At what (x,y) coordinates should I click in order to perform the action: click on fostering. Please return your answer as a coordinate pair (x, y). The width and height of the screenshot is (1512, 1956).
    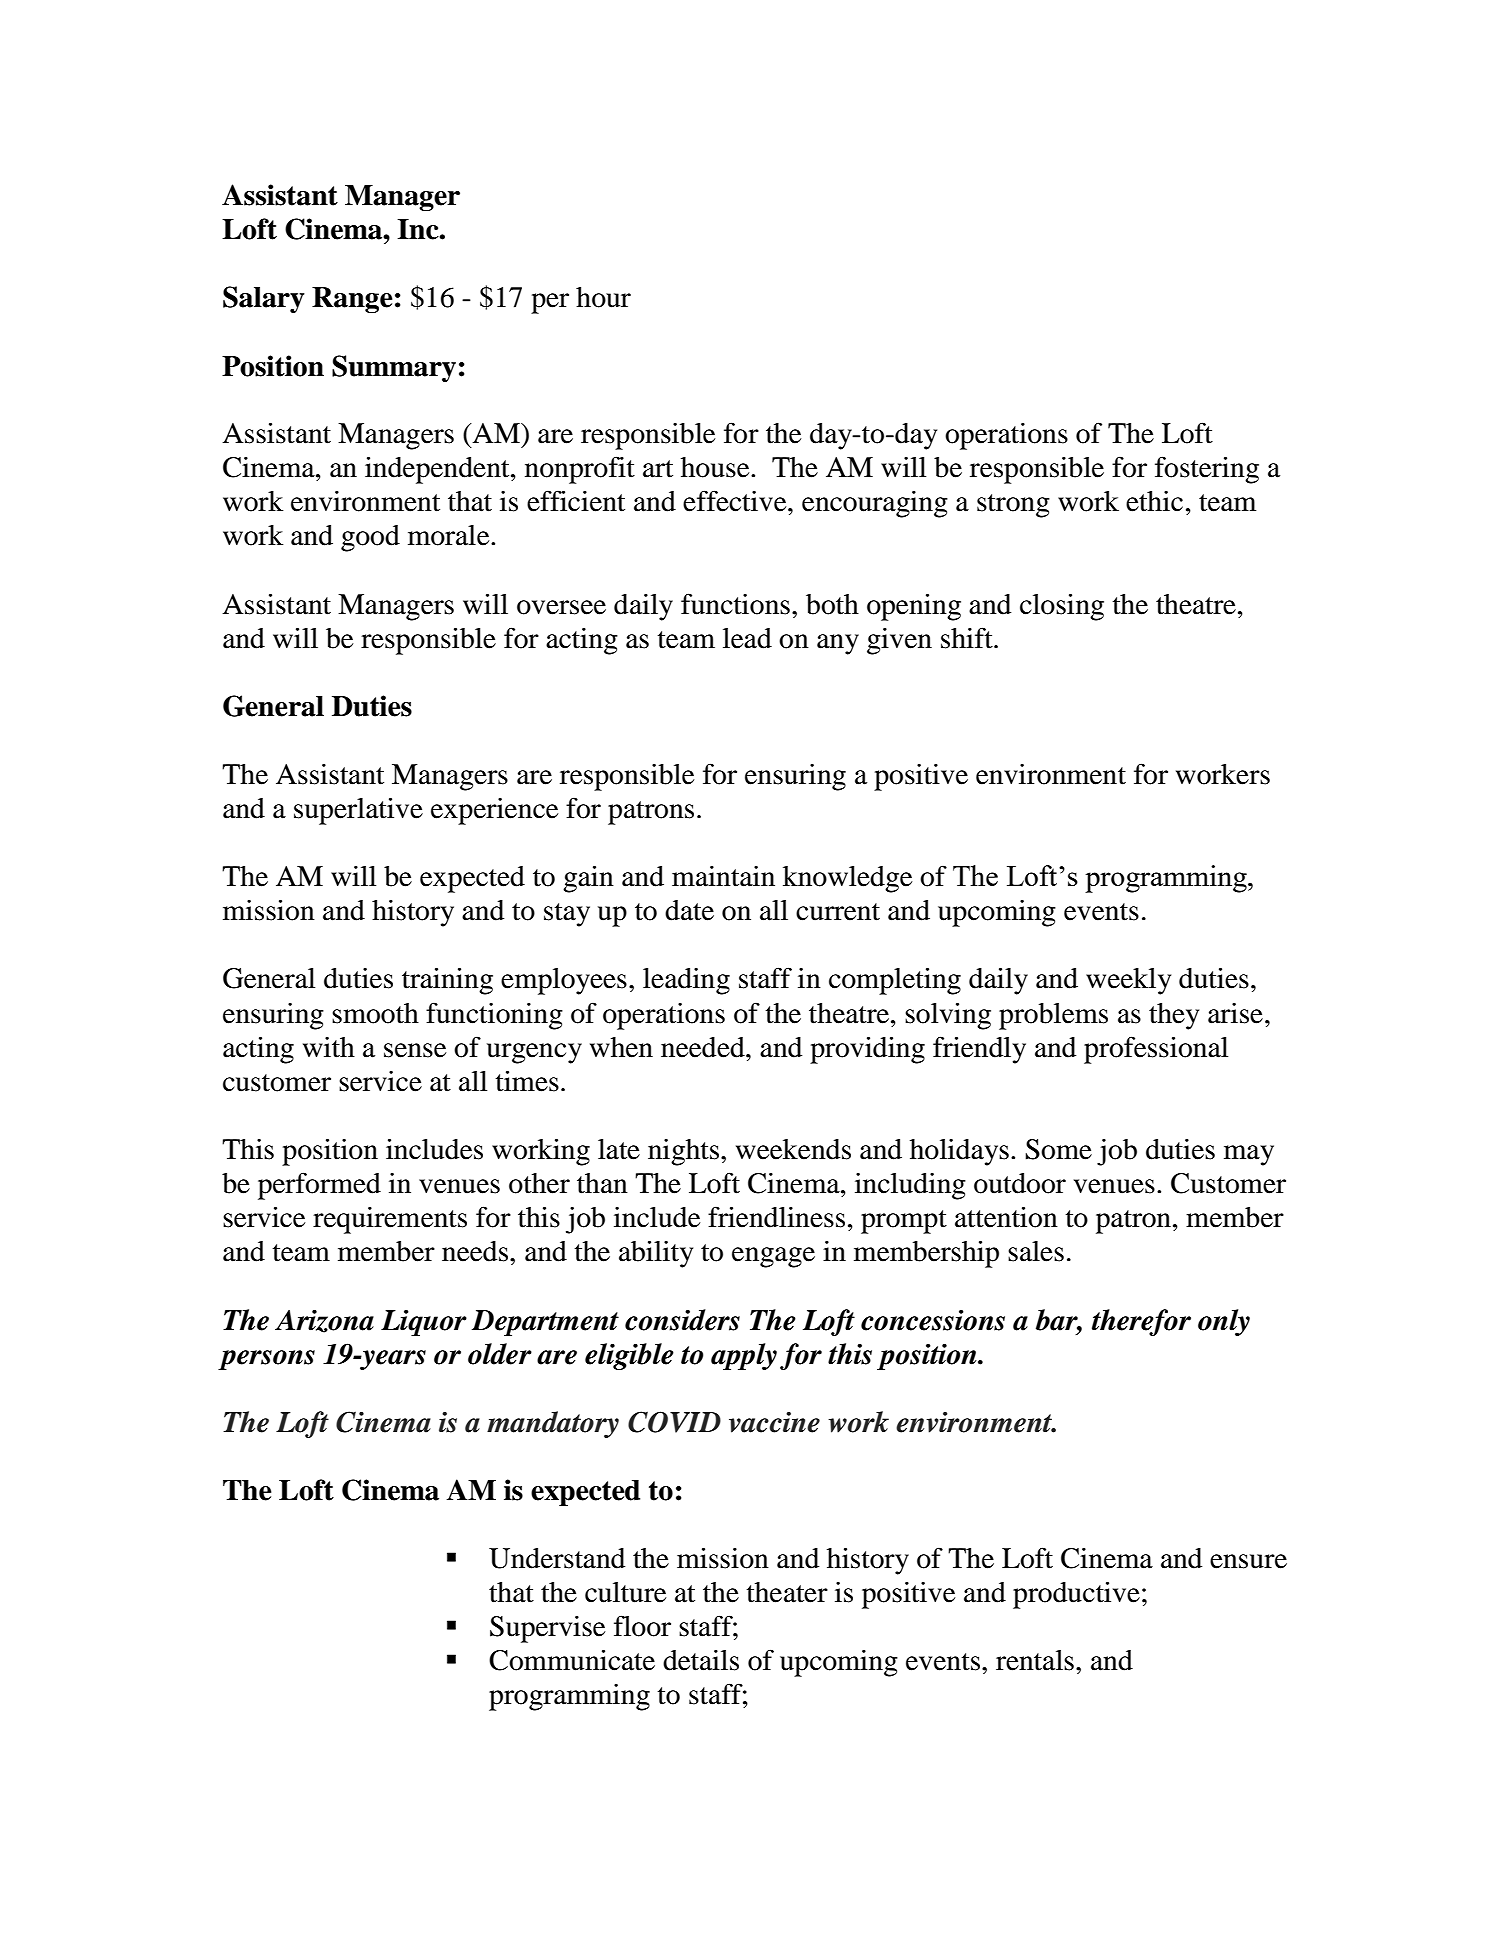
    Looking at the image, I should click on (1207, 470).
